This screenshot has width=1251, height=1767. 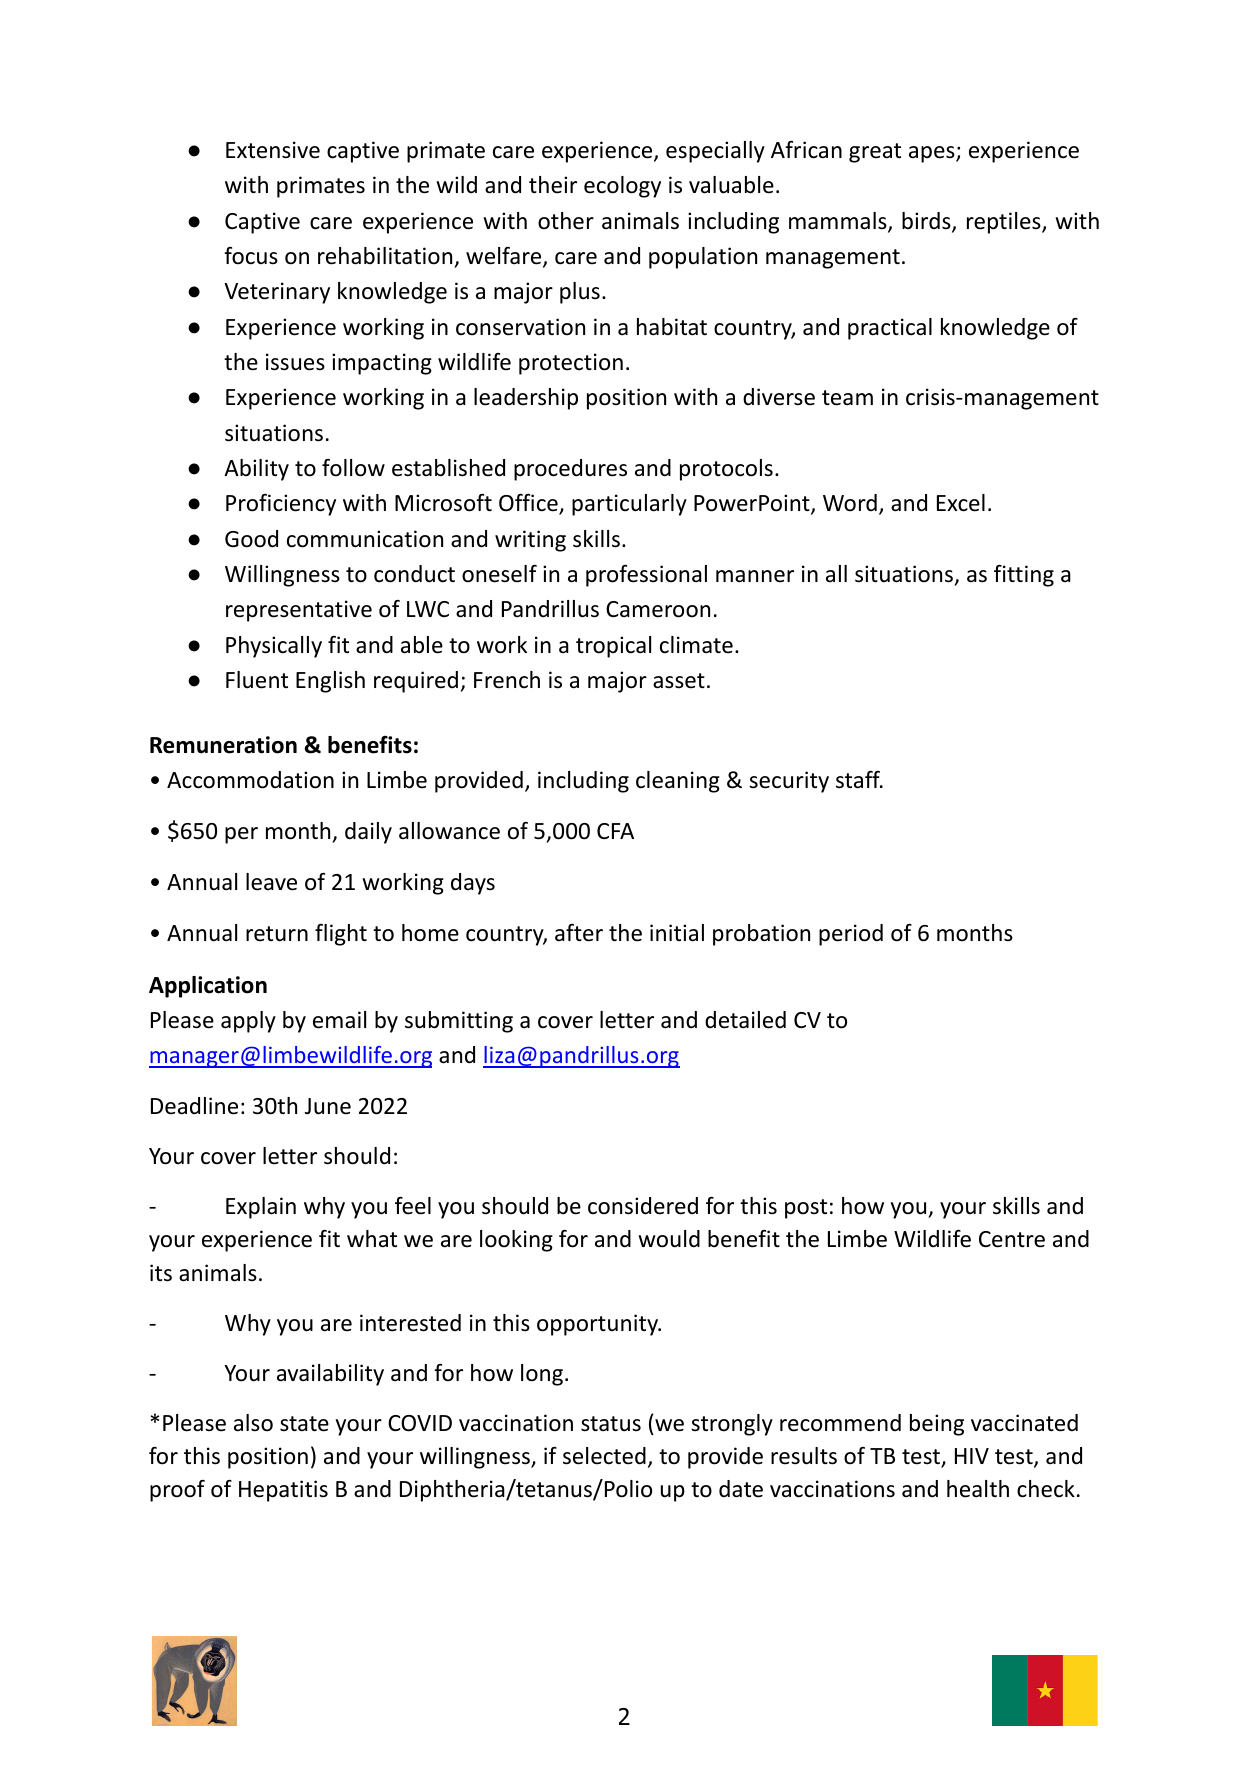 What do you see at coordinates (579, 933) in the screenshot?
I see `after` at bounding box center [579, 933].
